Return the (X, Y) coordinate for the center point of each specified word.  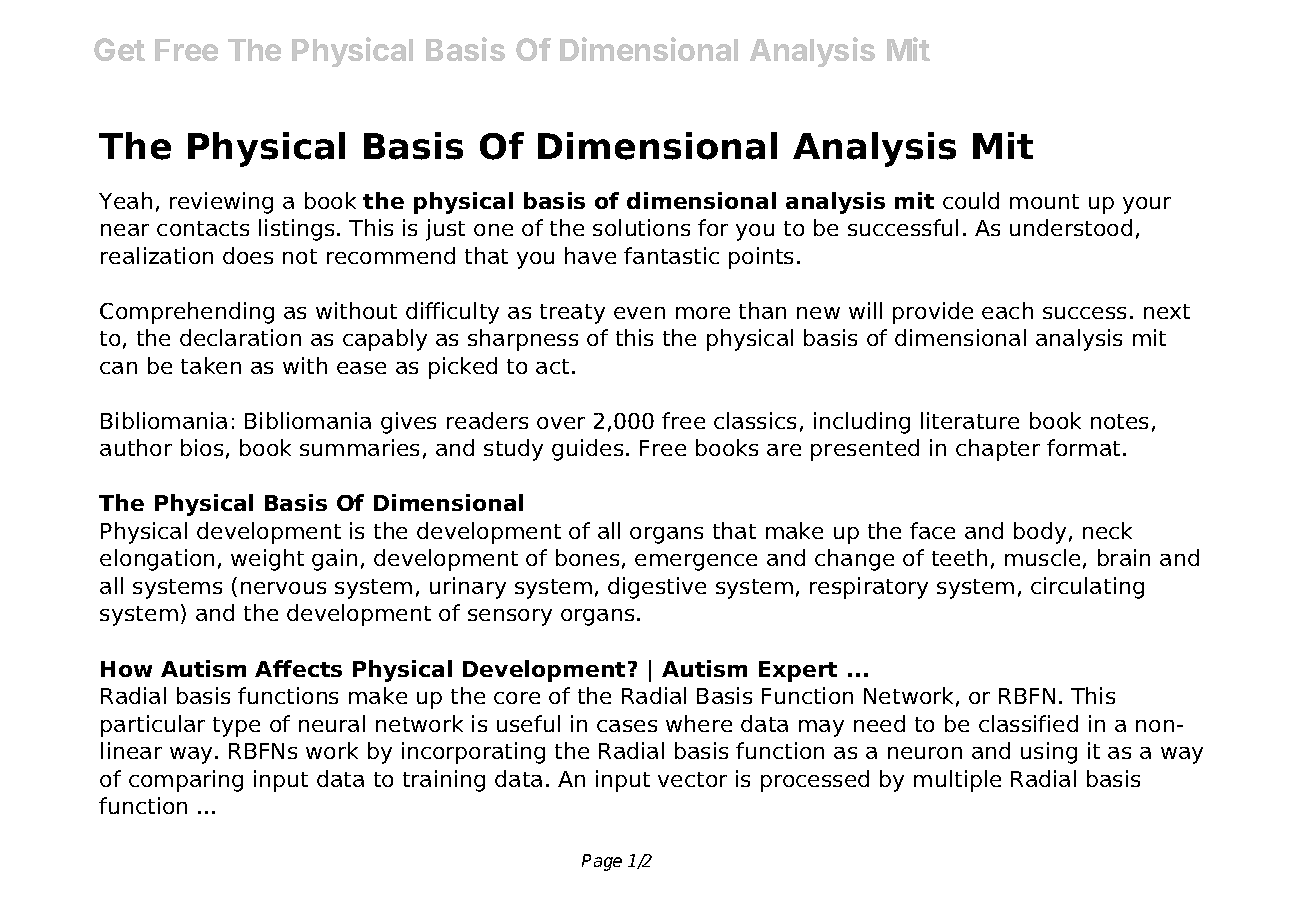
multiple (957, 781)
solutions (641, 227)
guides (587, 450)
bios (202, 447)
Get (119, 49)
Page (602, 862)
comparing (186, 781)
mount (1044, 201)
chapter (998, 450)
